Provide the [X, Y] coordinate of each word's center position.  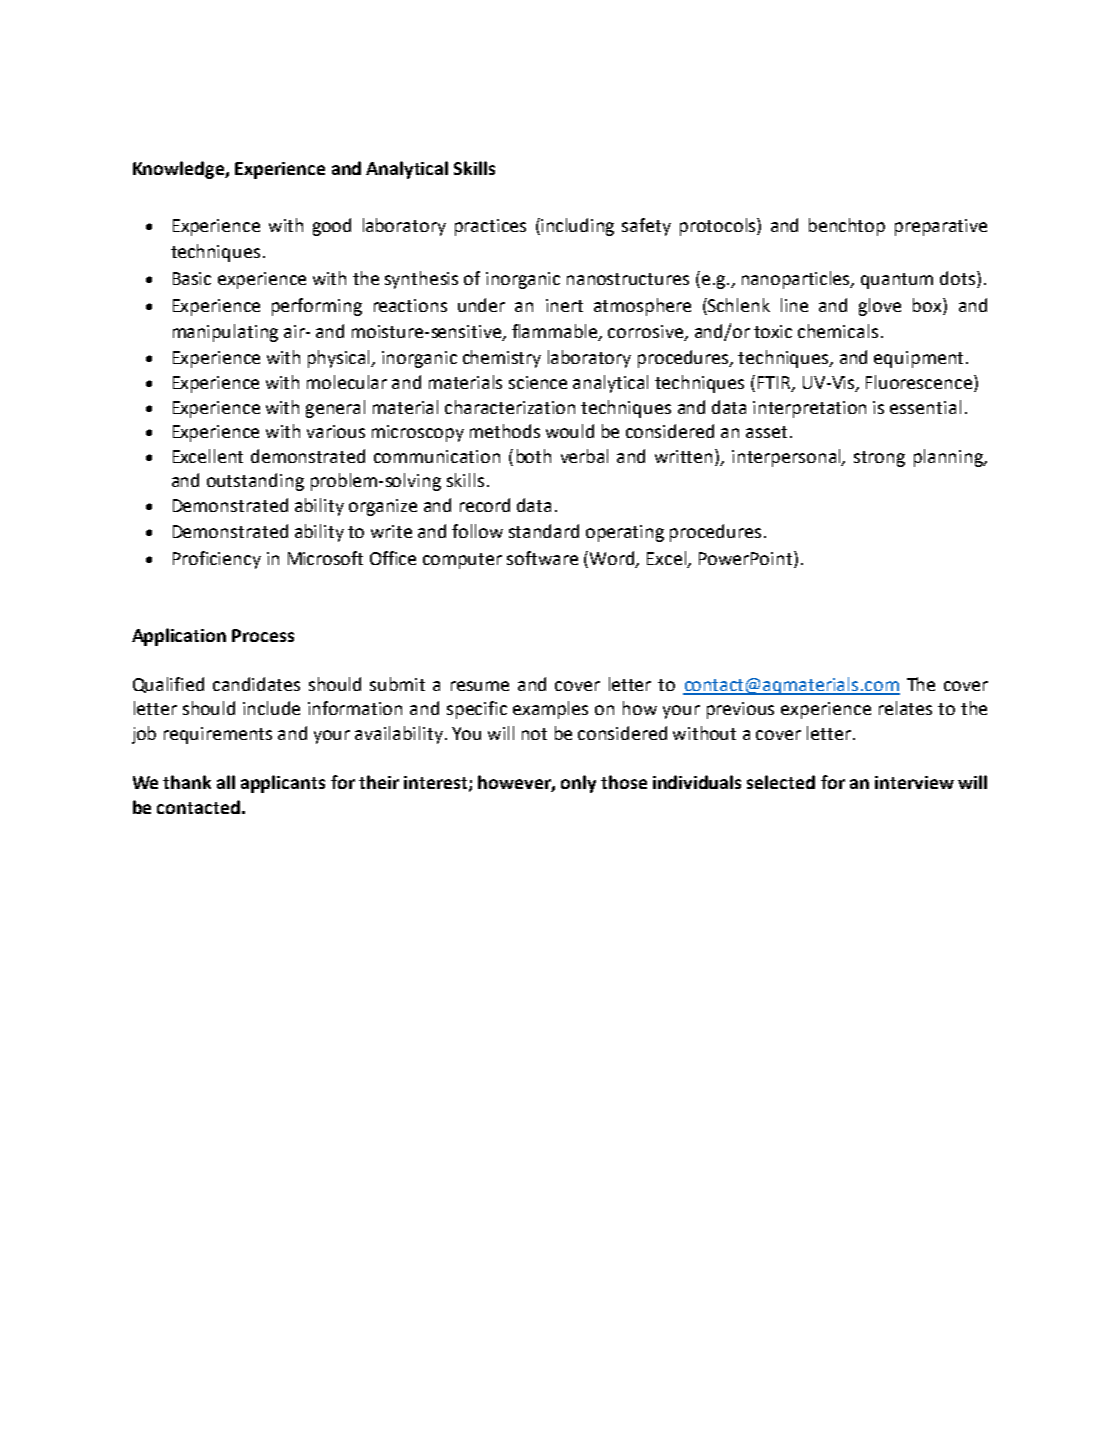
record [485, 505]
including [577, 227]
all [226, 782]
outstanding [255, 482]
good [332, 227]
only [578, 784]
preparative [941, 227]
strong [879, 459]
